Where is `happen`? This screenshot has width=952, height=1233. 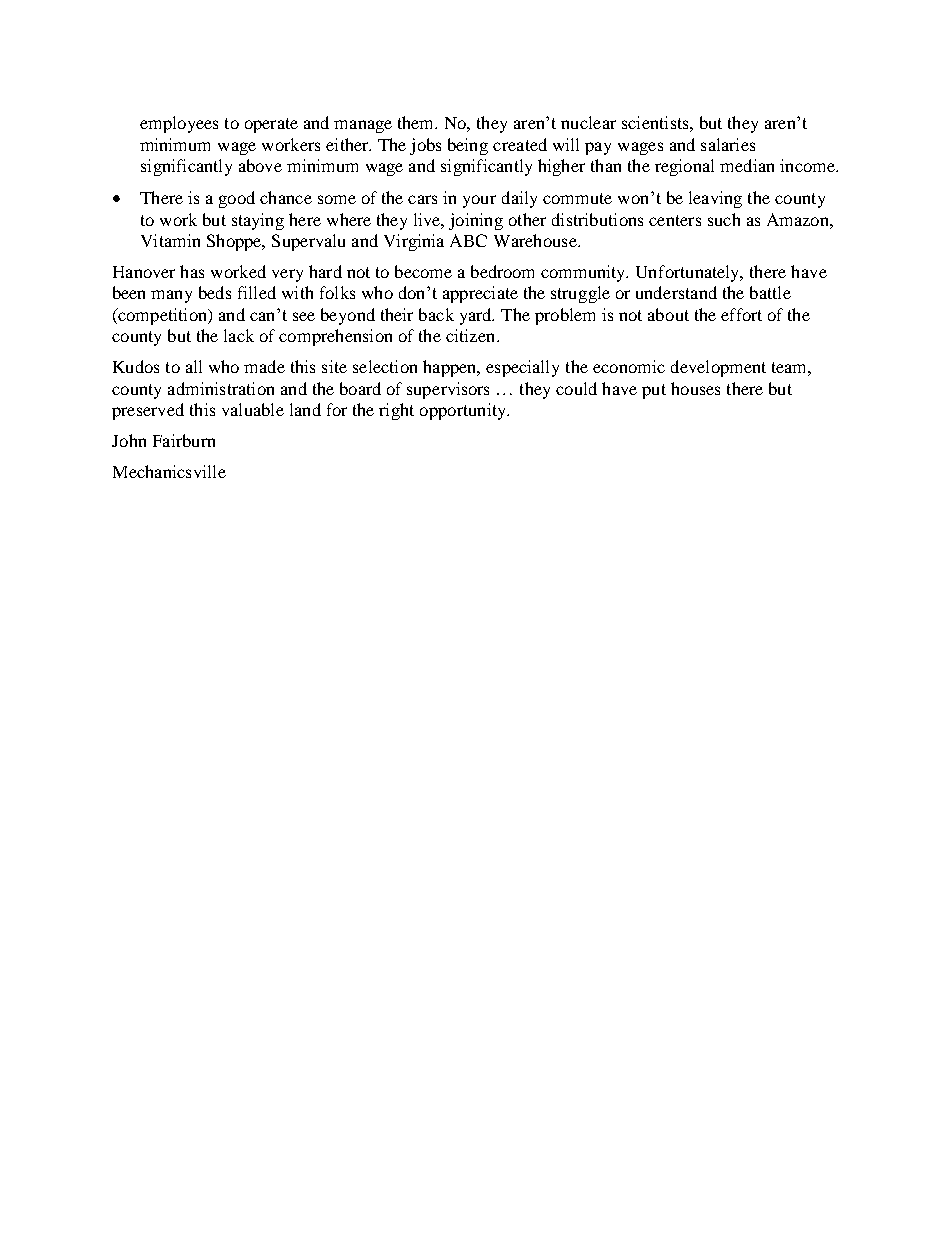
happen is located at coordinates (451, 368).
